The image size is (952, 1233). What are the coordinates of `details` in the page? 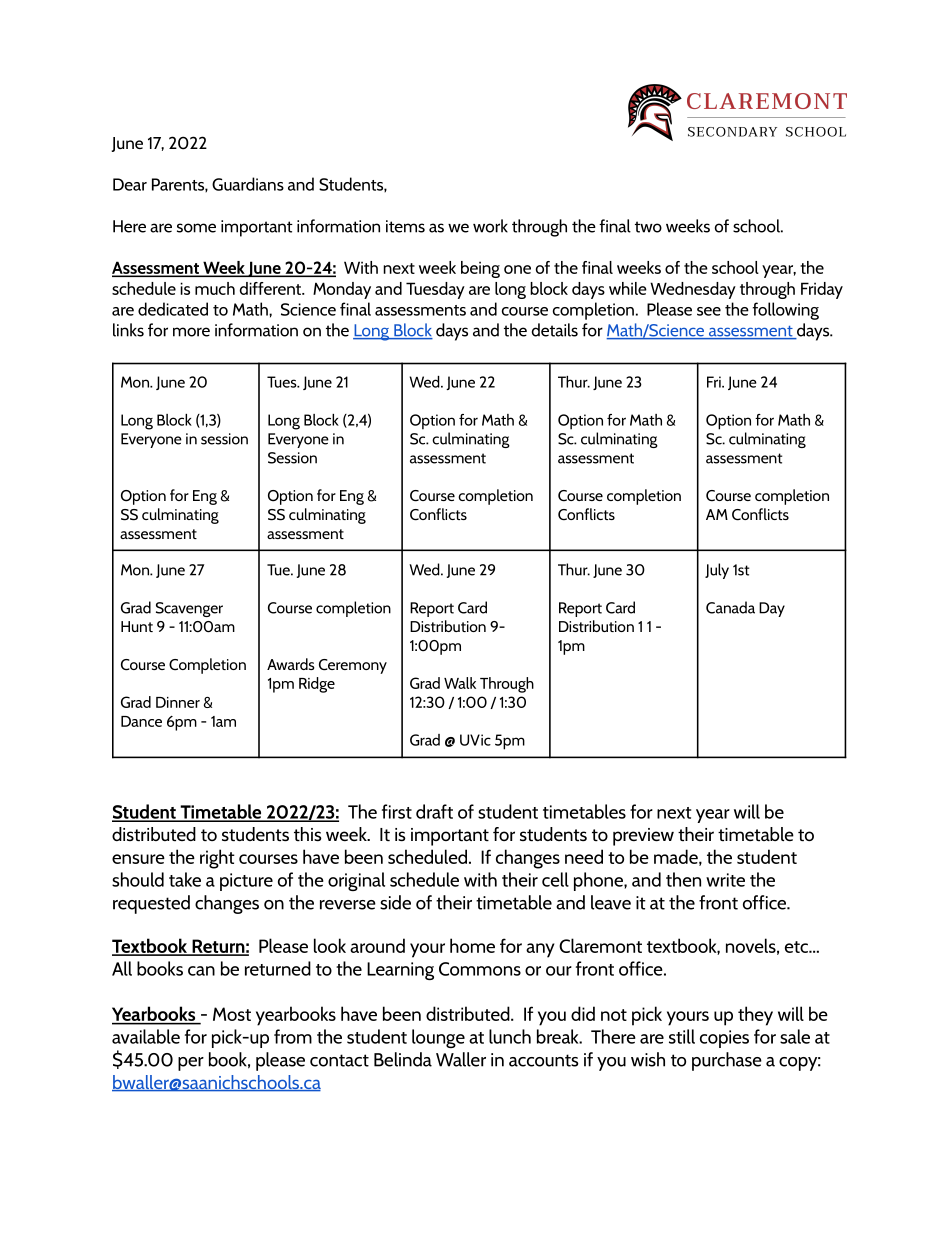 It's located at (555, 330).
